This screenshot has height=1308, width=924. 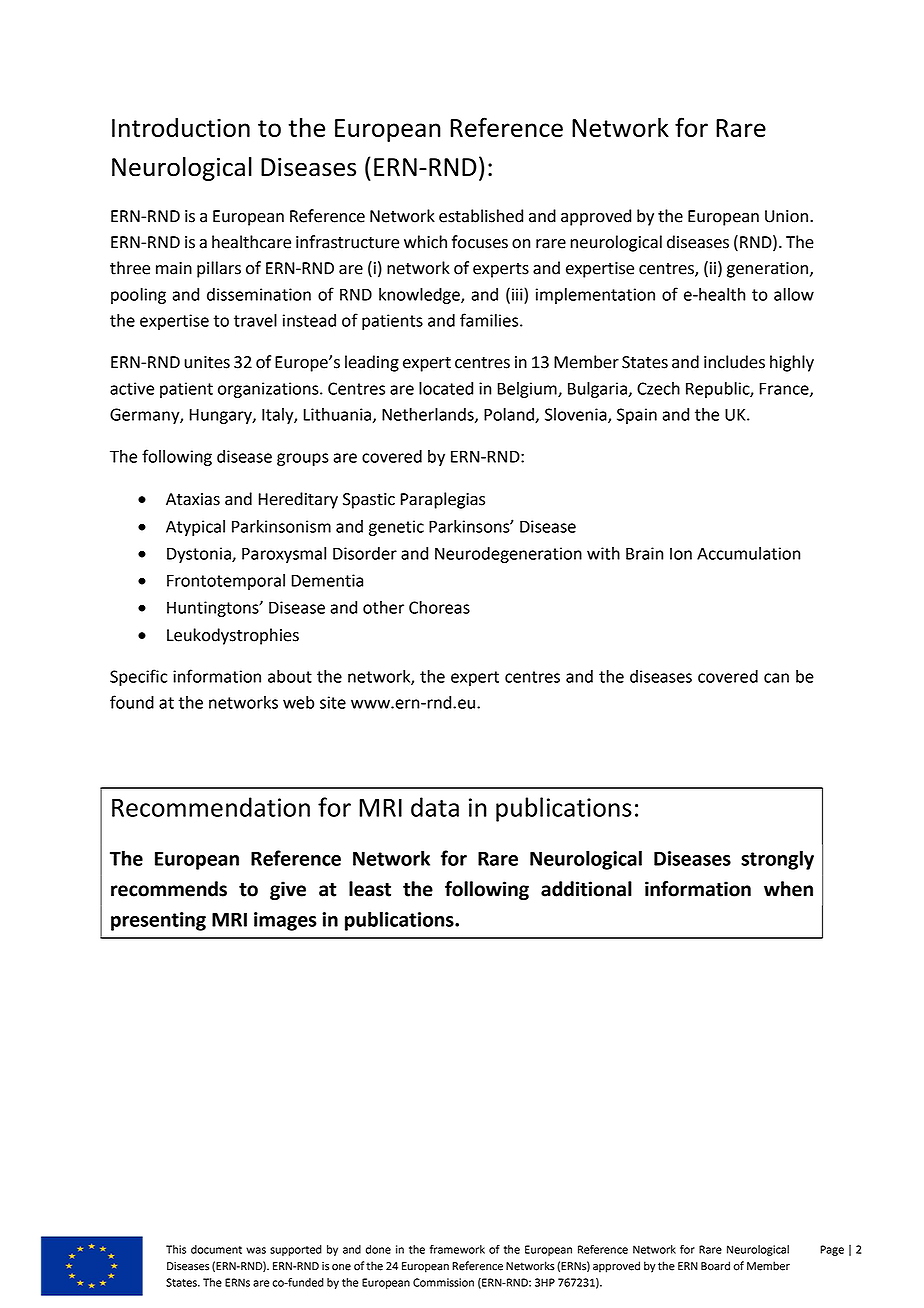 What do you see at coordinates (586, 889) in the screenshot?
I see `additional` at bounding box center [586, 889].
